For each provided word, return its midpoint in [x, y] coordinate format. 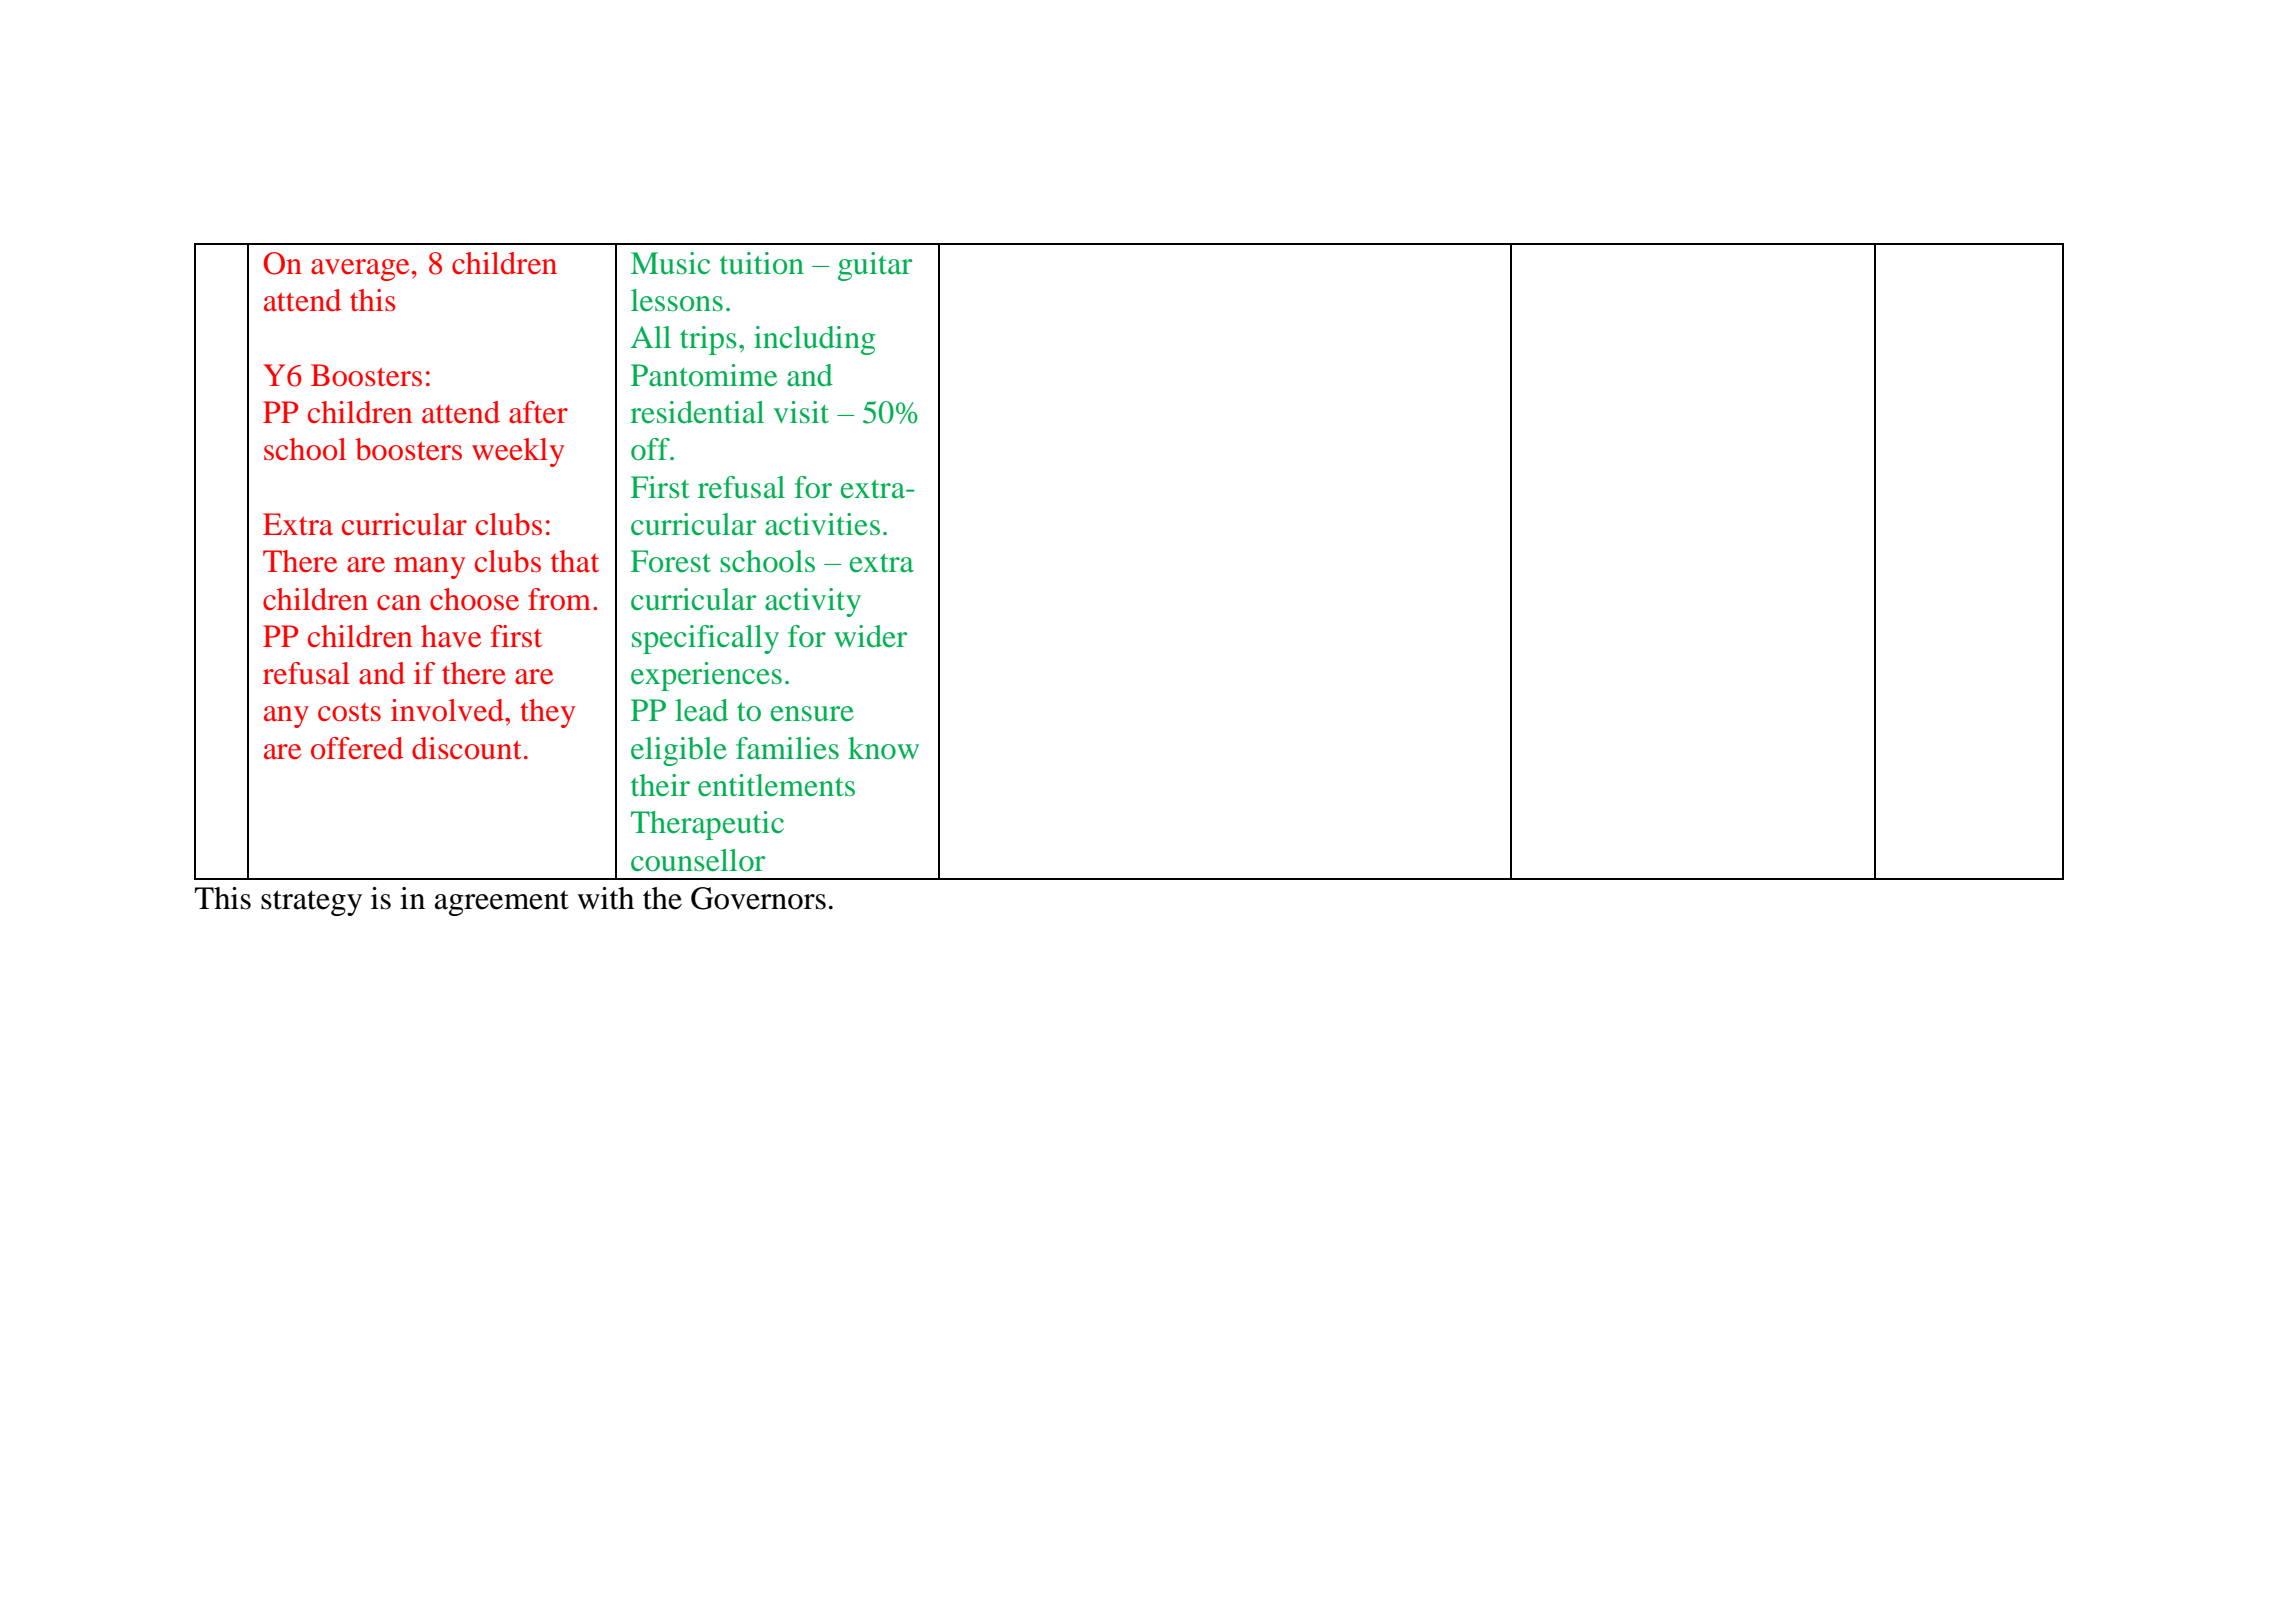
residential [697, 412]
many [429, 568]
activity [813, 602]
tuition [762, 263]
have [451, 636]
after [538, 412]
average [360, 270]
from [559, 599]
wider [870, 636]
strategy [311, 903]
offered [357, 748]
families [787, 748]
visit [801, 412]
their [660, 785]
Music [670, 263]
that [575, 561]
